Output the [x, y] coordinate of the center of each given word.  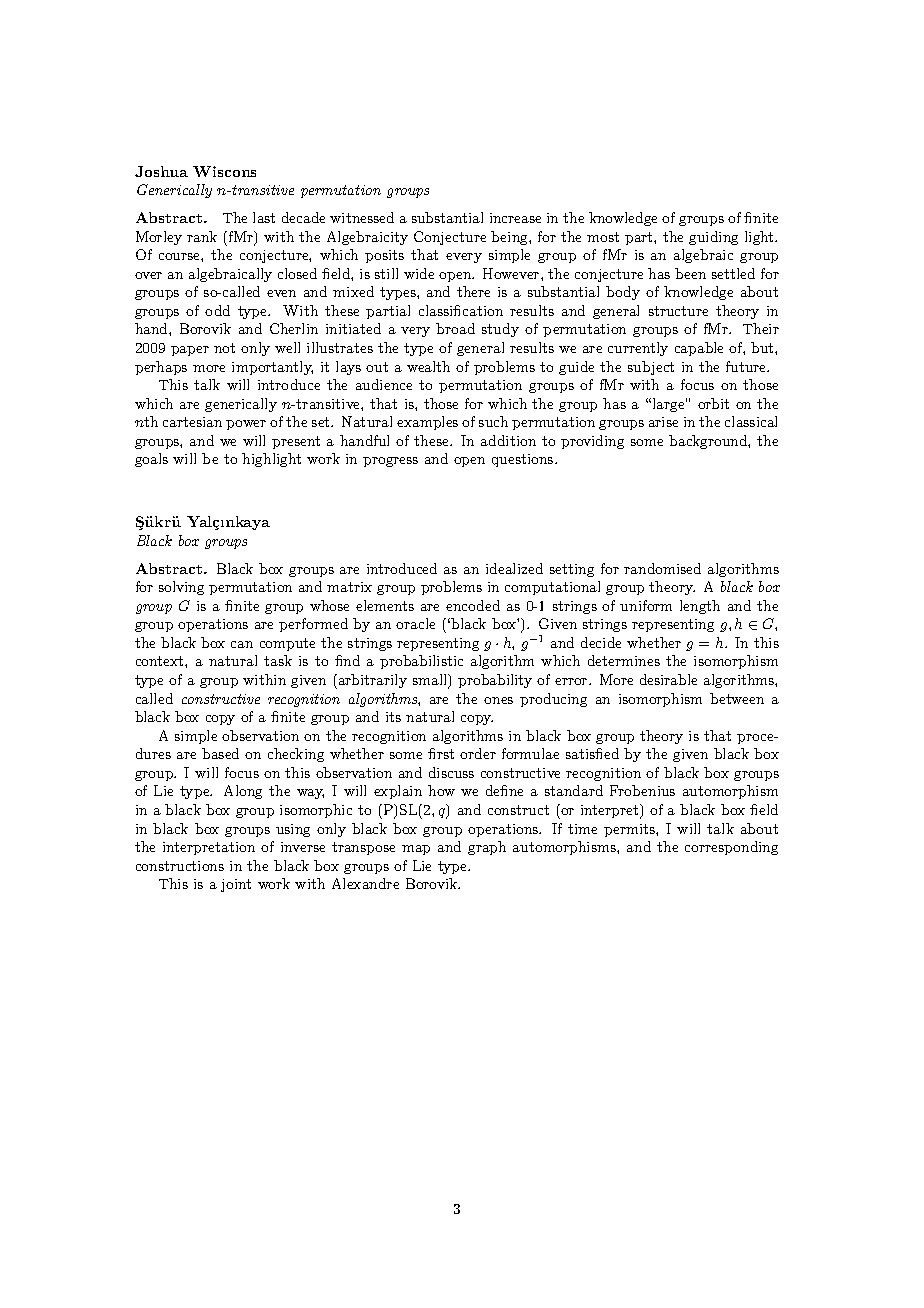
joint [236, 885]
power [246, 425]
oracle [415, 623]
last [264, 217]
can [242, 644]
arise [663, 422]
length [700, 607]
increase [515, 218]
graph [487, 848]
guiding [713, 238]
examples [427, 423]
